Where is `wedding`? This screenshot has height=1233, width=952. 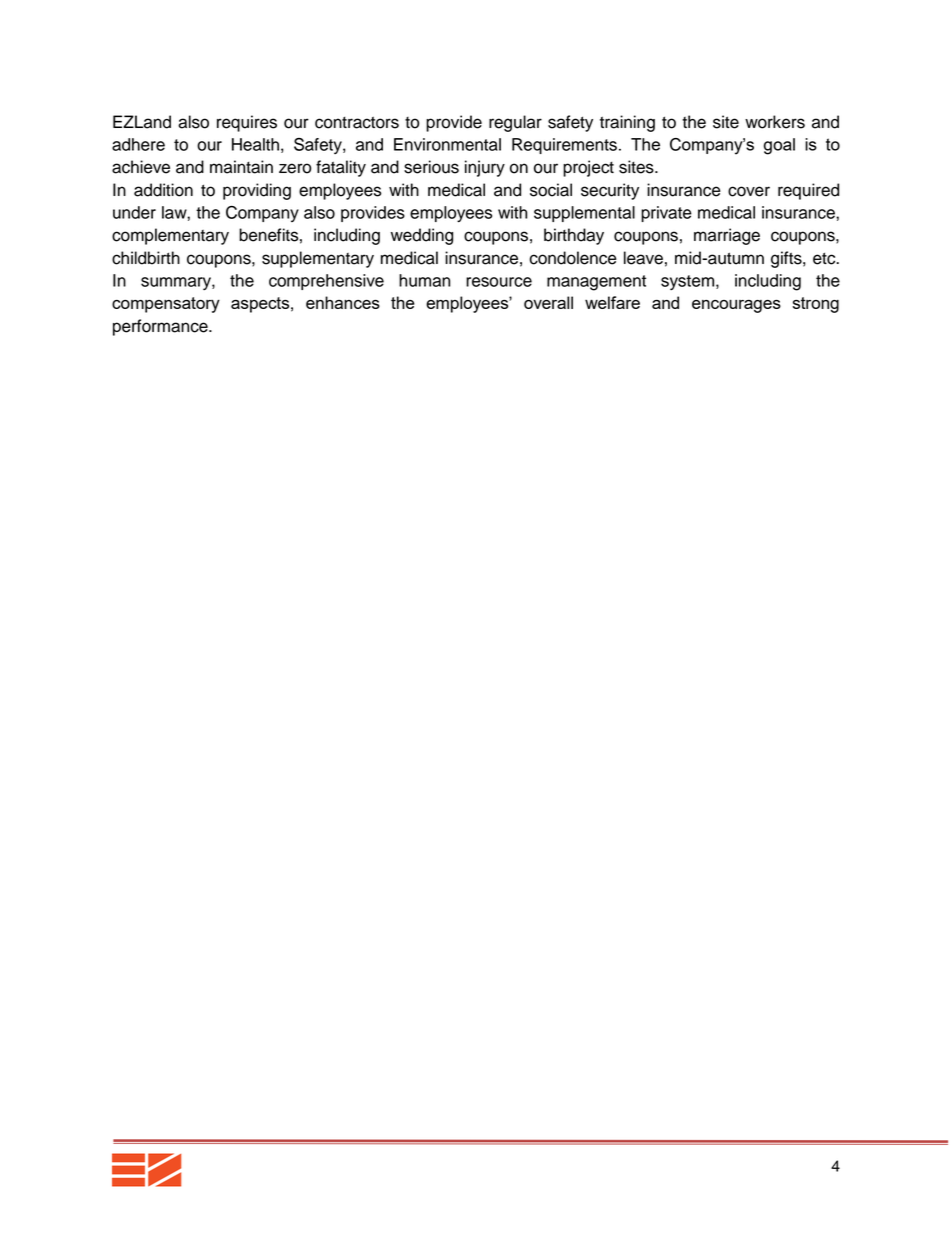 wedding is located at coordinates (422, 236).
